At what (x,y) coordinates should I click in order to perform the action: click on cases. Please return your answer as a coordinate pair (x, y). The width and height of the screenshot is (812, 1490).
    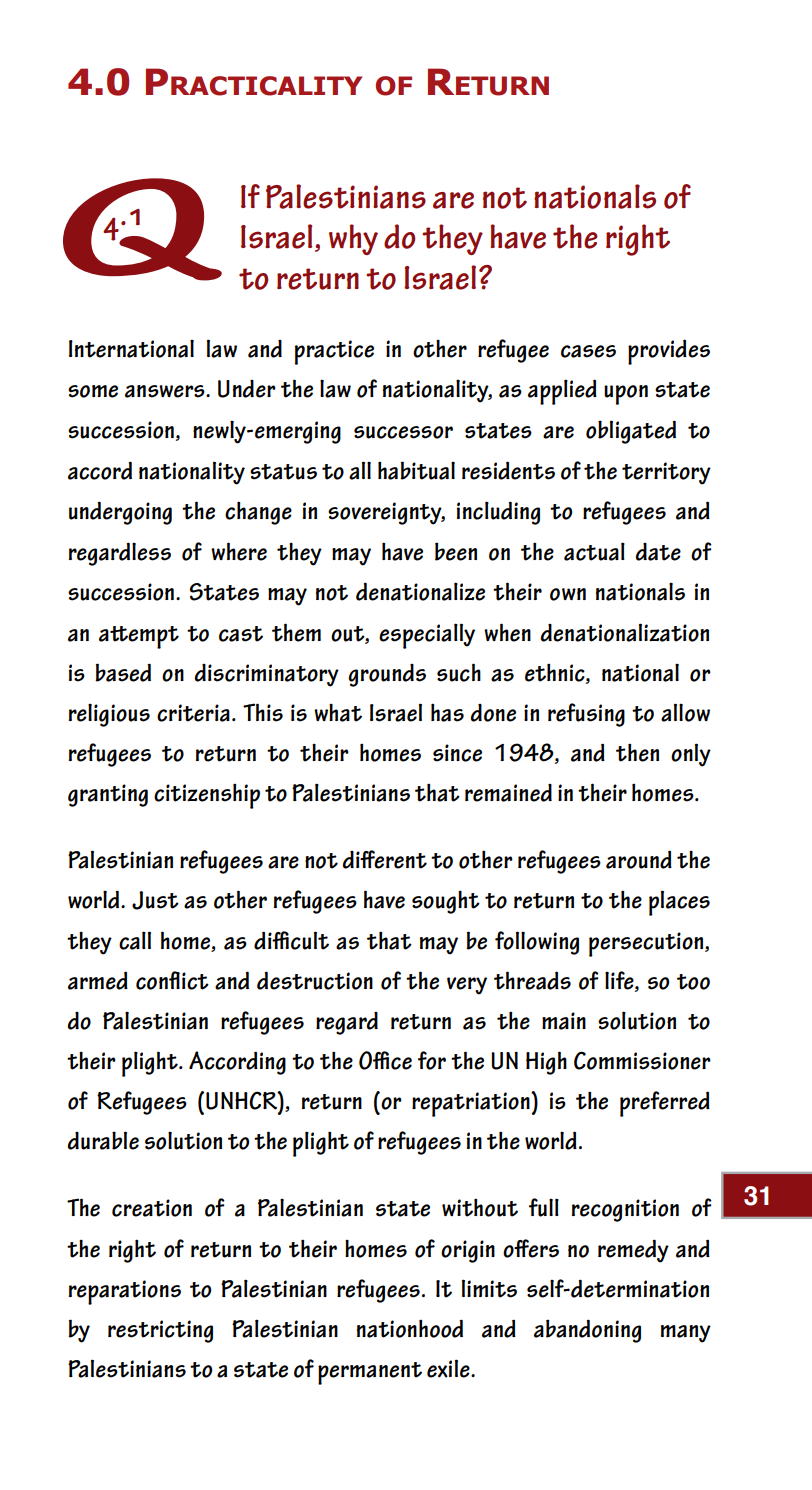
    Looking at the image, I should click on (588, 351).
